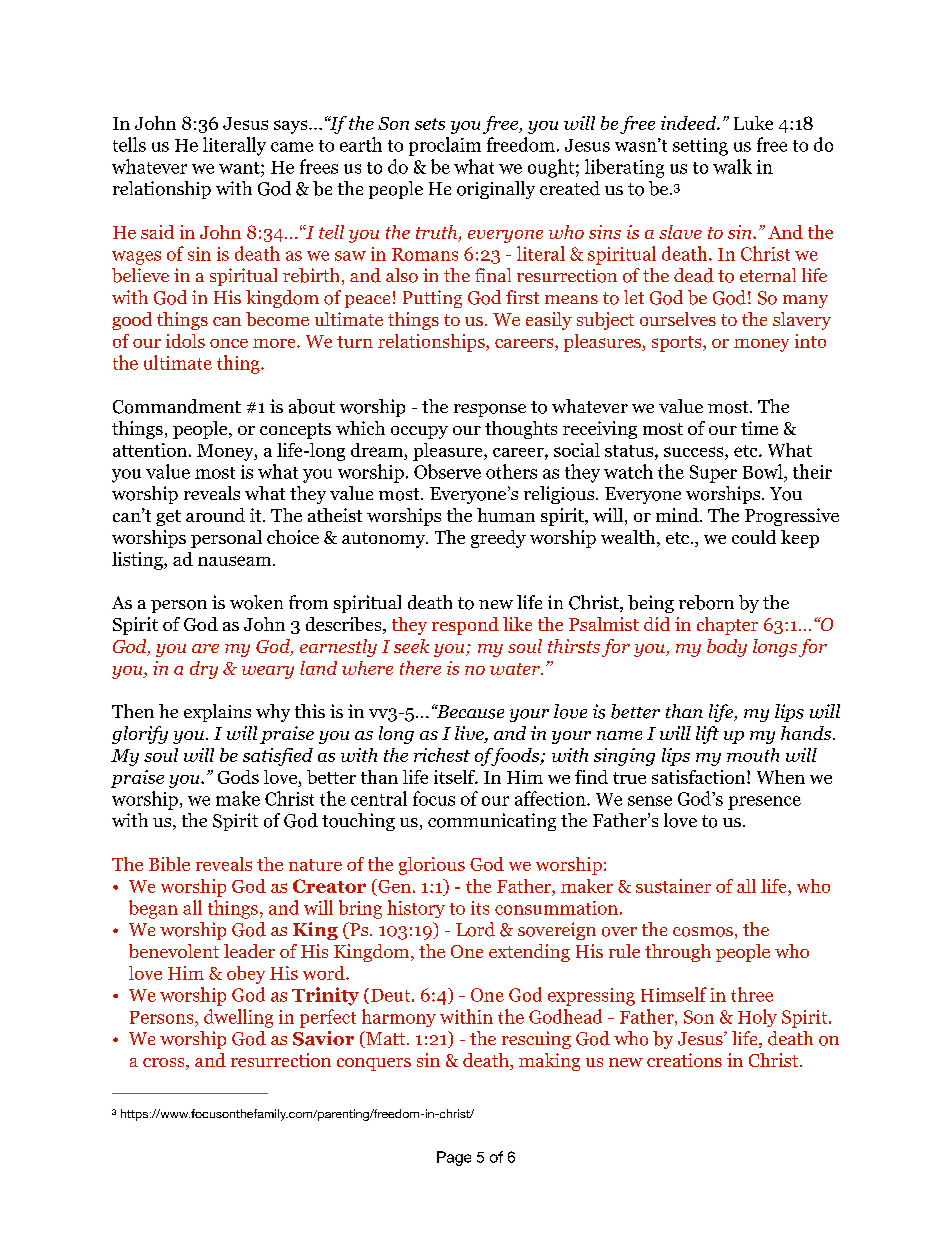 The image size is (952, 1233). I want to click on walk, so click(732, 166).
